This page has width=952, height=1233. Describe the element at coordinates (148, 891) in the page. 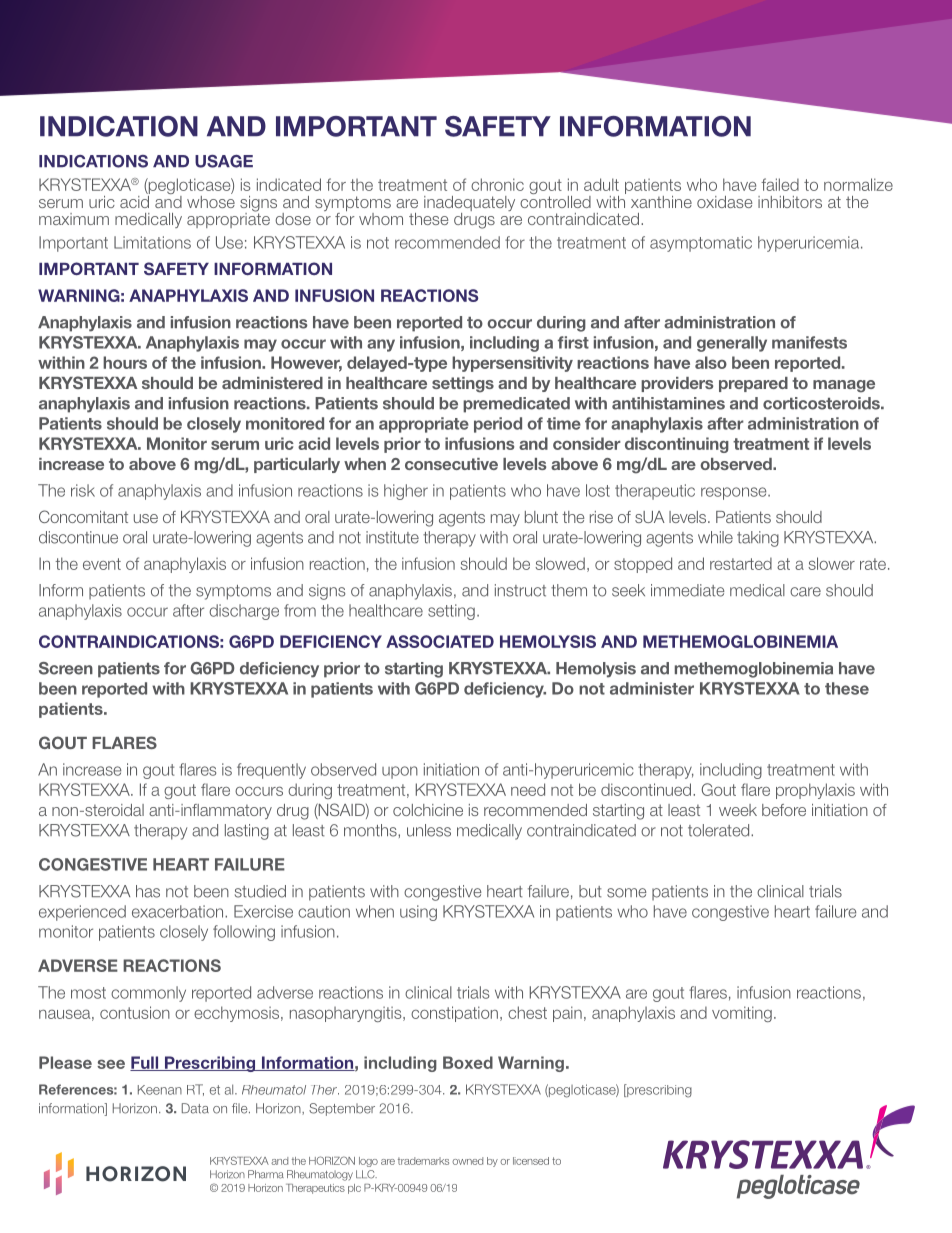

I see `has` at that location.
